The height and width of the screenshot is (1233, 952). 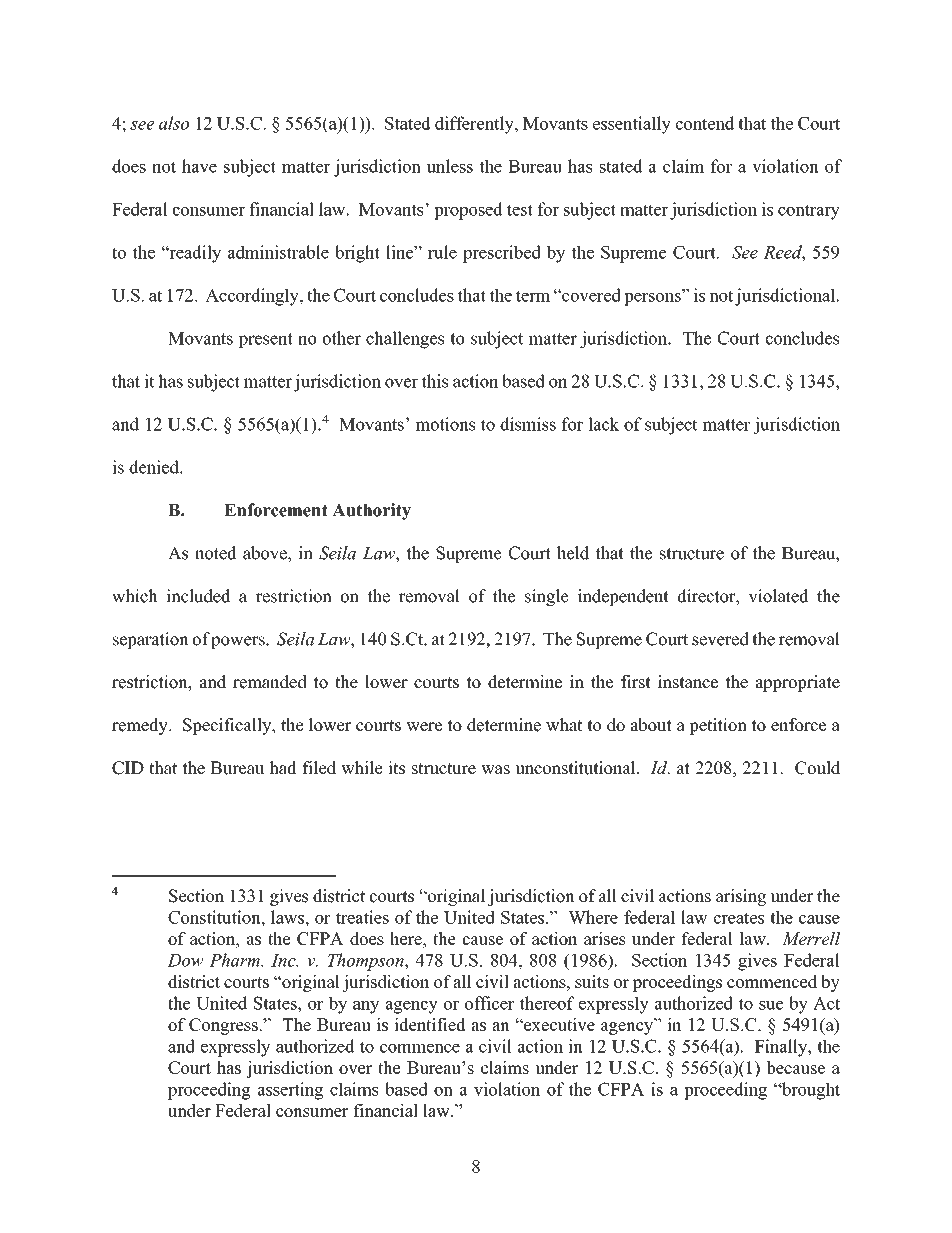 I want to click on unless, so click(x=450, y=166).
